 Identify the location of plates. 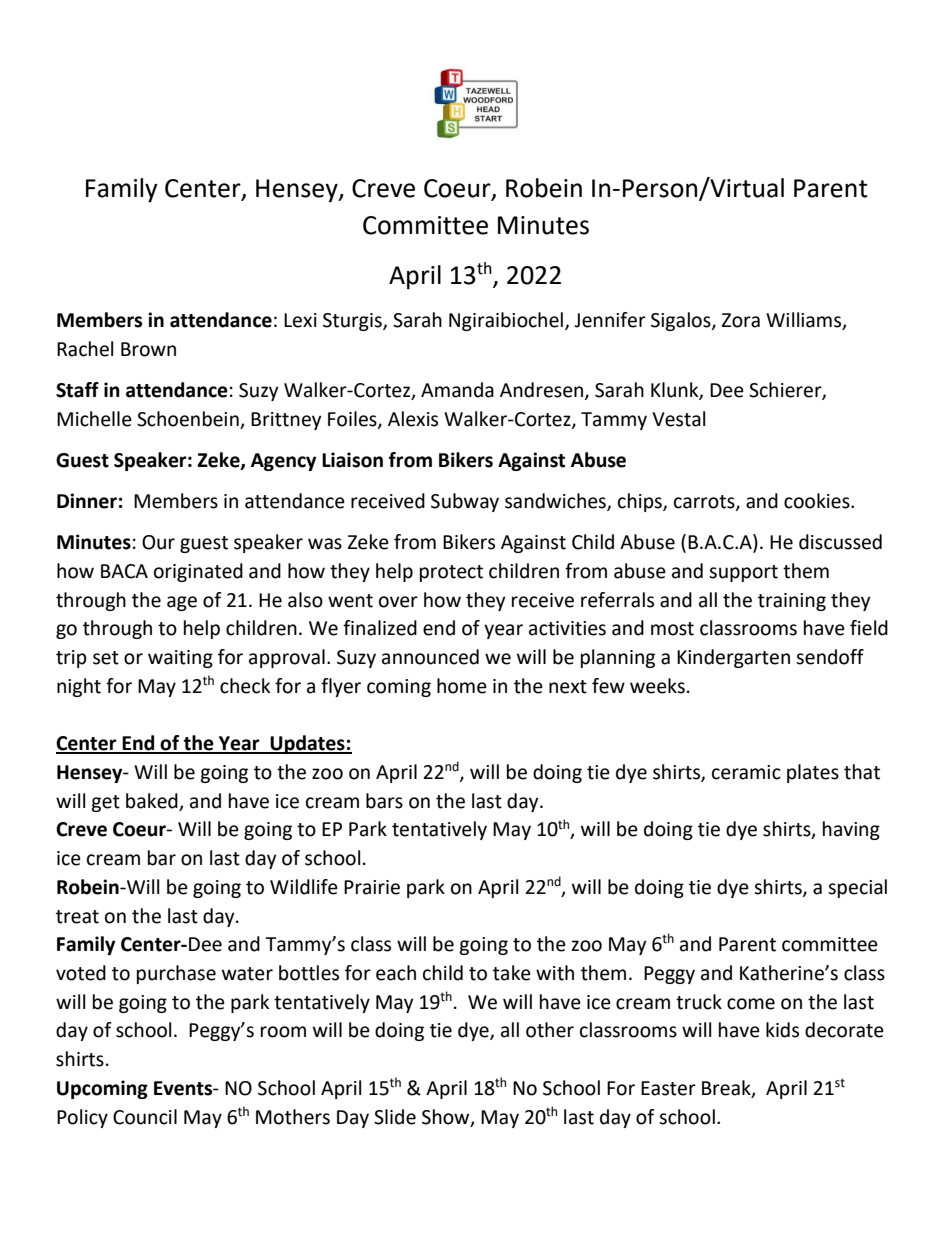
(813, 773).
